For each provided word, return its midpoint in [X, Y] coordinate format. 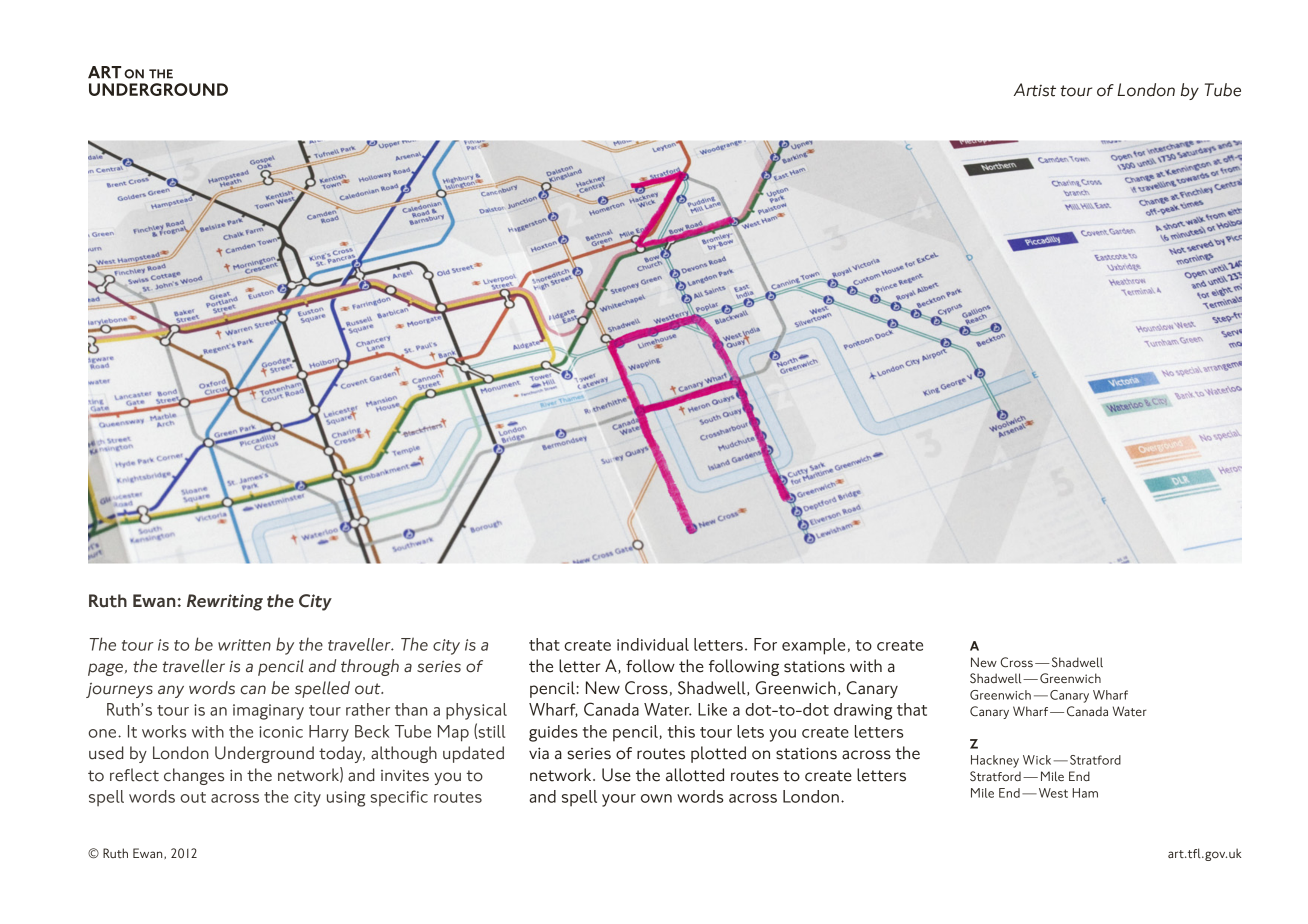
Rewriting [225, 602]
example [813, 646]
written [244, 645]
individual [653, 644]
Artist [1035, 90]
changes [194, 776]
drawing [863, 711]
